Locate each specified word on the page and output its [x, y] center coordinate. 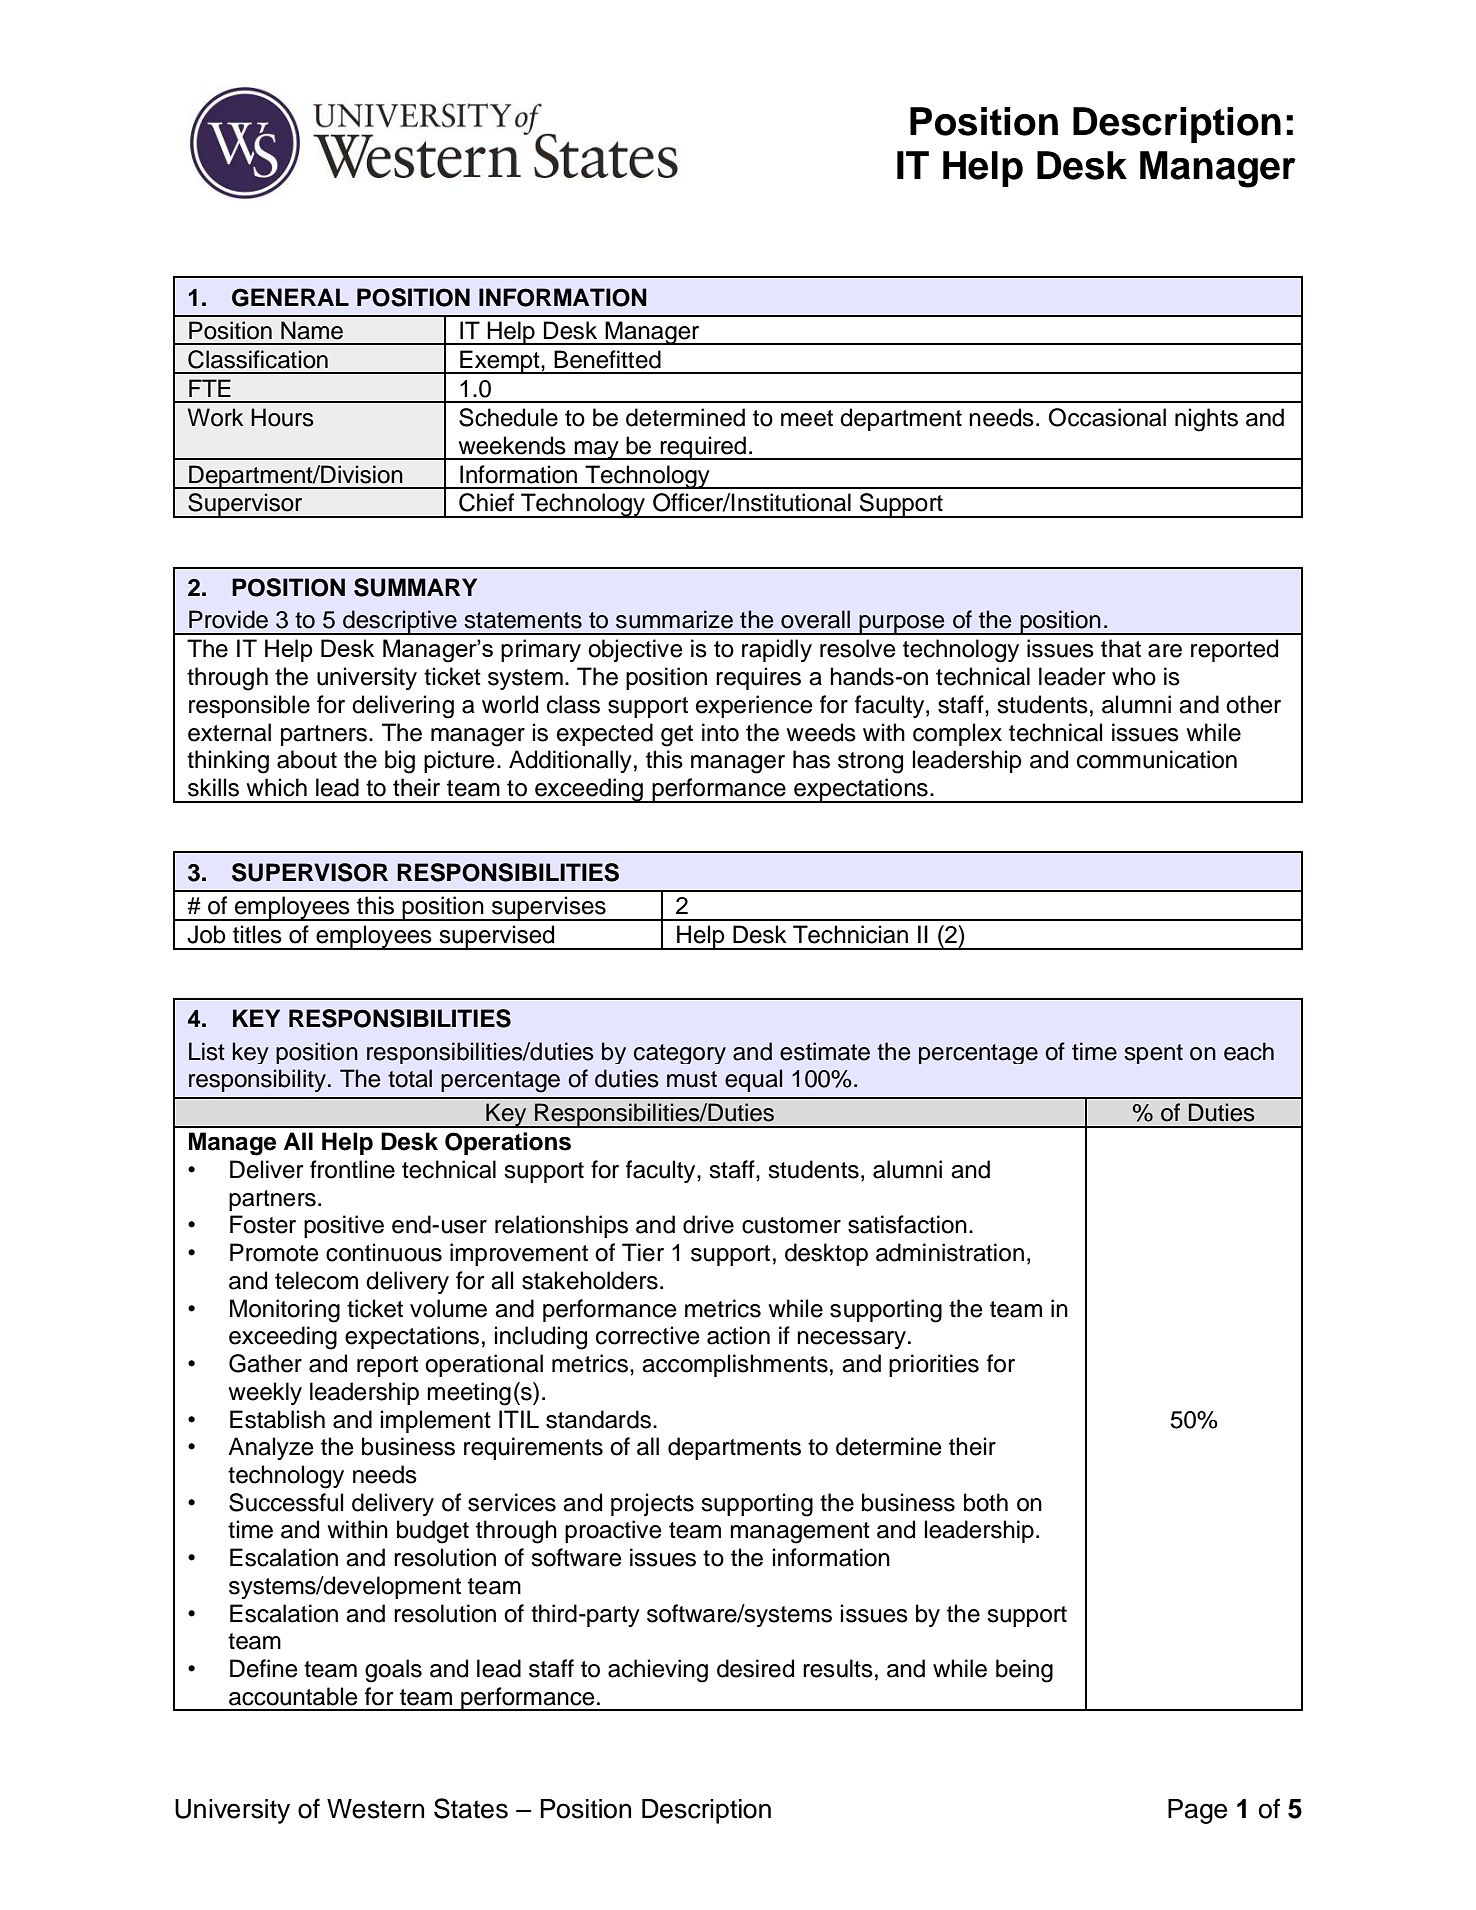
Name [312, 330]
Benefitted [607, 359]
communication [1157, 759]
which [276, 787]
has [811, 759]
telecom [316, 1280]
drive [708, 1224]
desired [755, 1668]
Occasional [1107, 417]
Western [375, 1809]
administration [950, 1252]
